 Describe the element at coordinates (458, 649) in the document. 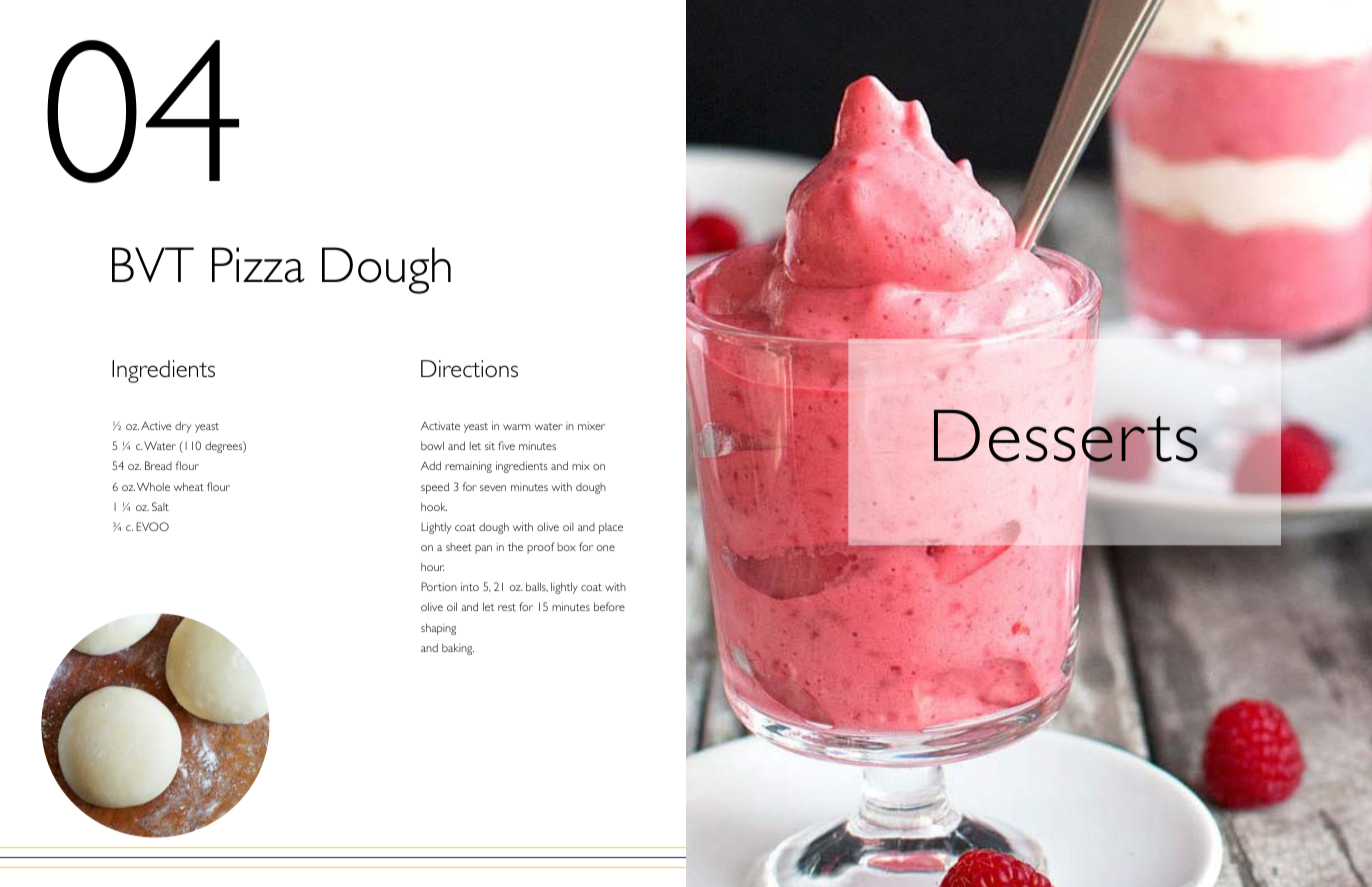

I see `baking` at that location.
